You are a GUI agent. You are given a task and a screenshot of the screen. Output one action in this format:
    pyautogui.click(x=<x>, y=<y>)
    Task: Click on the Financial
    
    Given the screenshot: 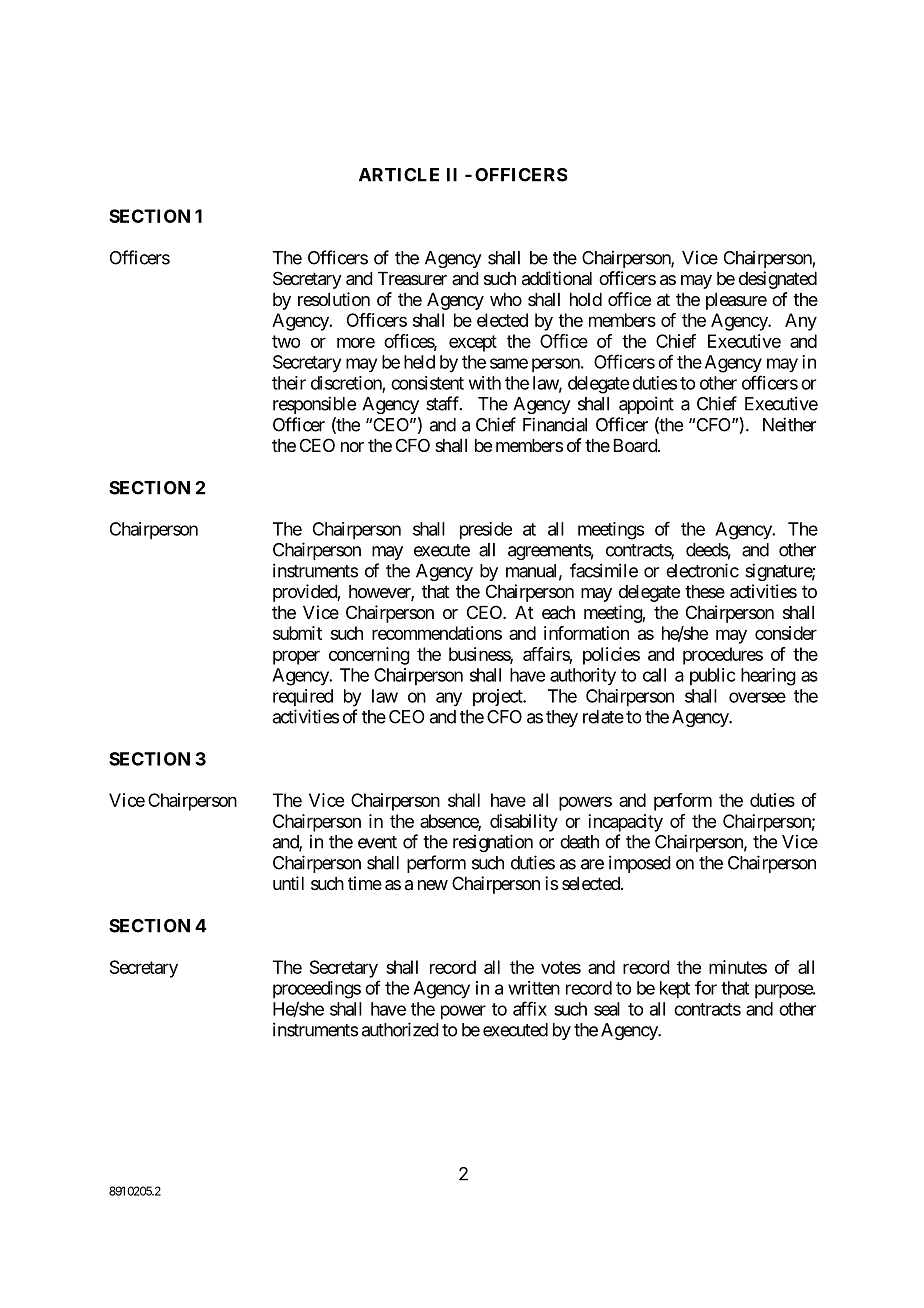 What is the action you would take?
    pyautogui.click(x=555, y=424)
